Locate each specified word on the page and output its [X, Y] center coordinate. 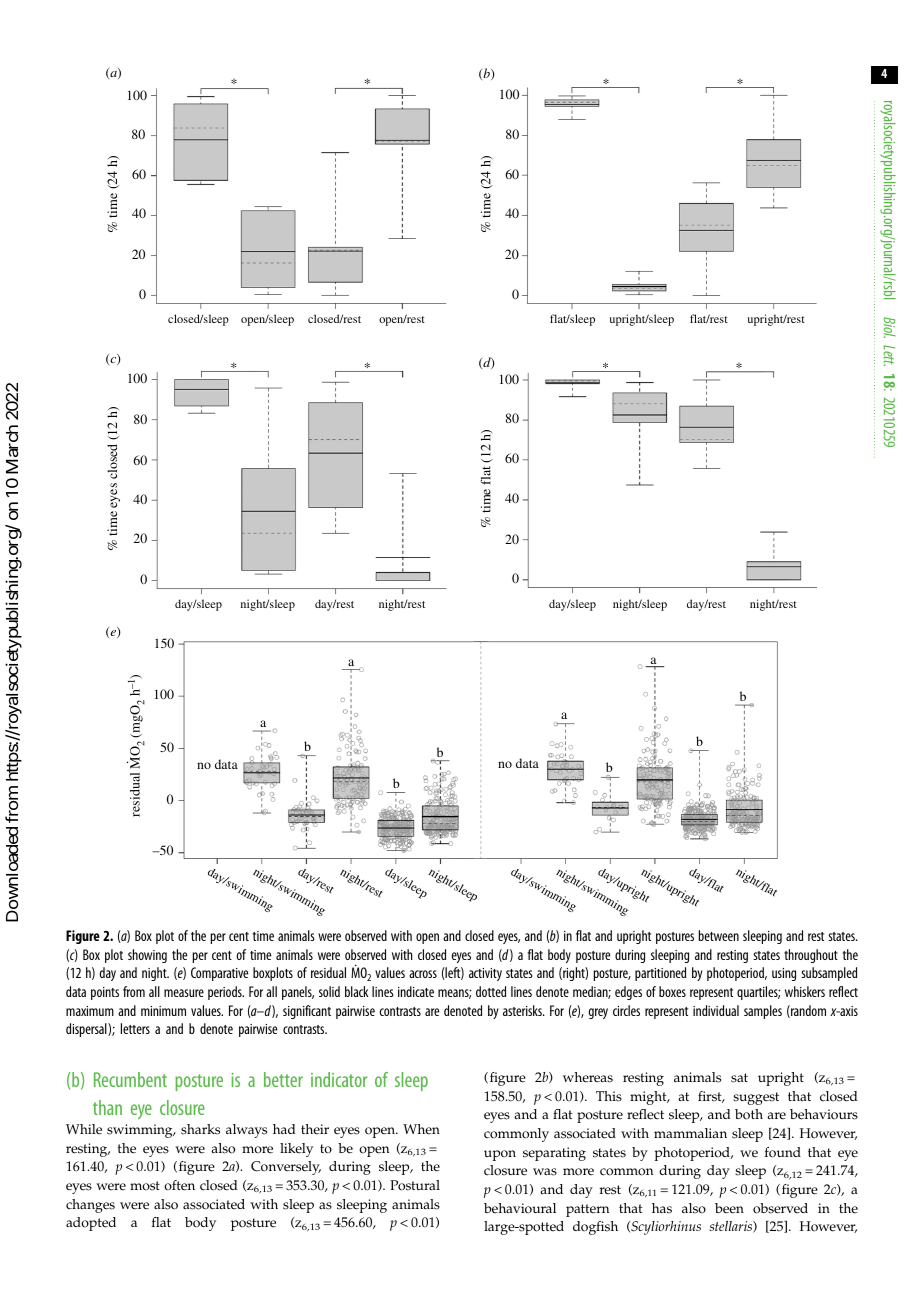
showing [147, 956]
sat [739, 1078]
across [423, 974]
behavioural [520, 1208]
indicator [339, 1079]
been [729, 1208]
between [718, 935]
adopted [91, 1224]
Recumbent [130, 1079]
